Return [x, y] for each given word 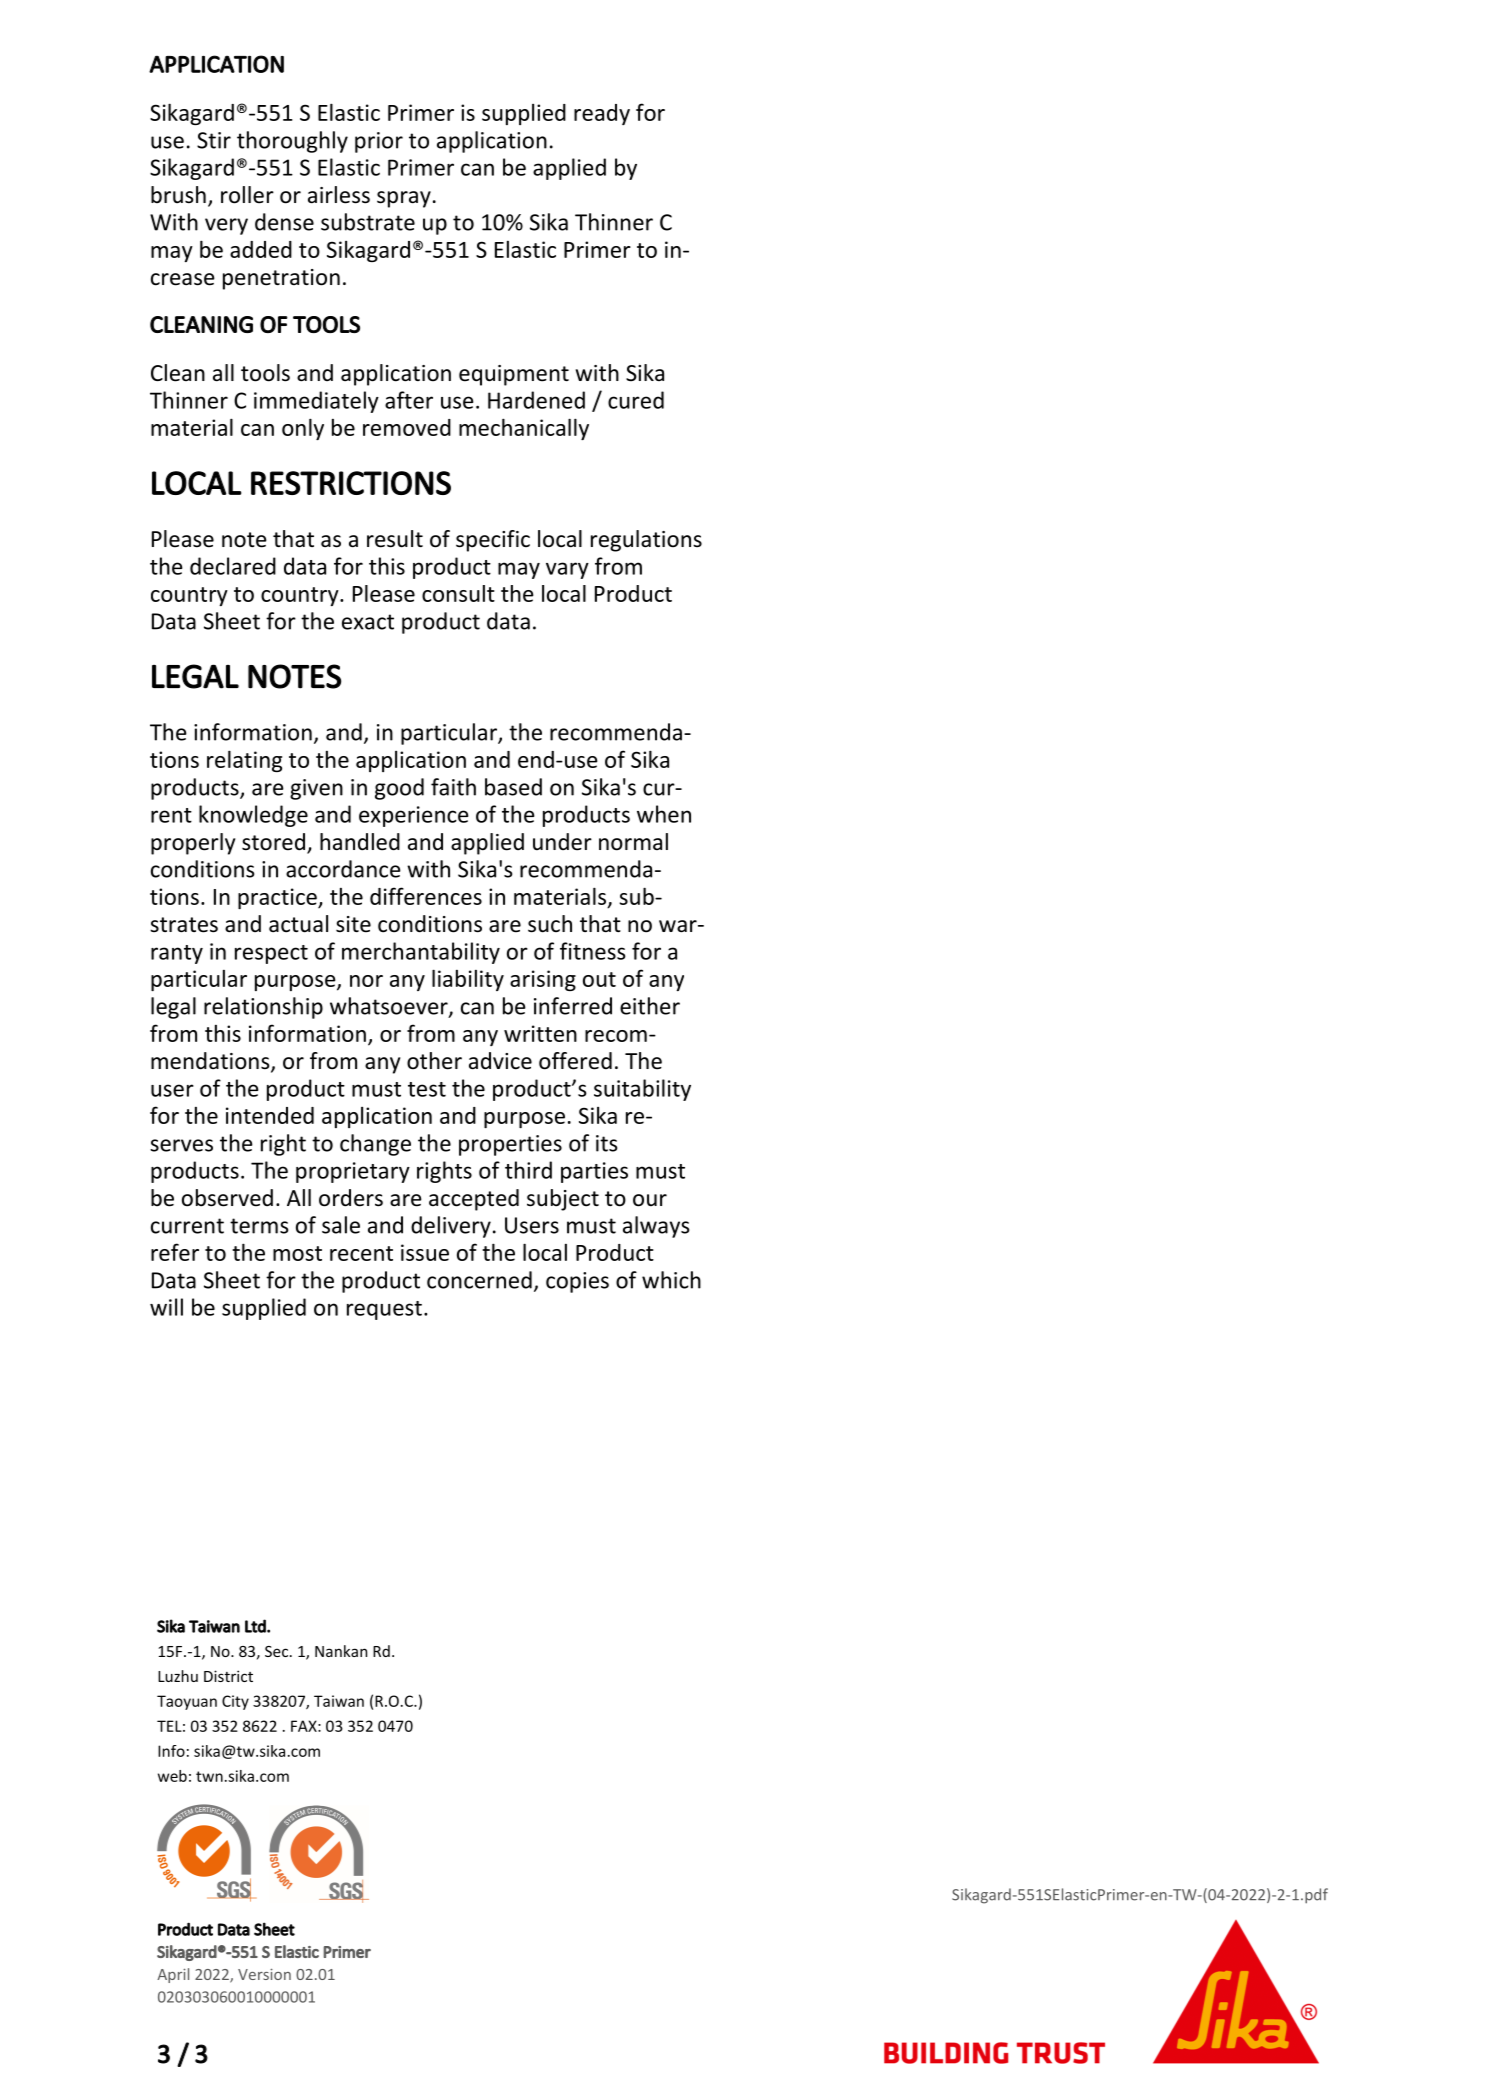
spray [404, 199]
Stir [214, 140]
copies [577, 1282]
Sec [276, 1651]
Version [264, 1974]
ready [602, 114]
